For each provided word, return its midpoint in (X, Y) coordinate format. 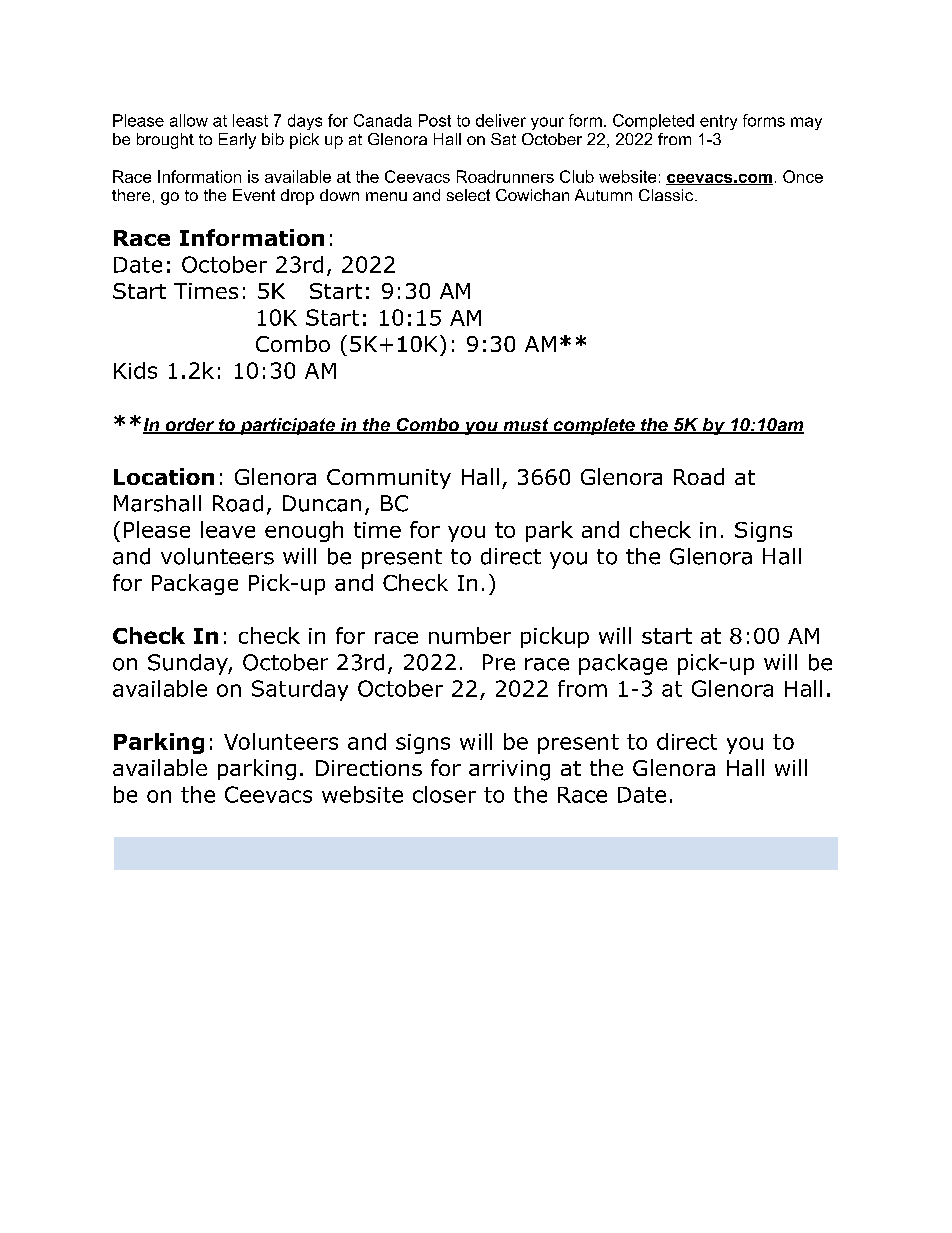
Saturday (300, 690)
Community (389, 479)
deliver (501, 120)
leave (228, 529)
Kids (135, 370)
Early (237, 141)
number (470, 635)
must (526, 426)
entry (718, 122)
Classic (666, 195)
